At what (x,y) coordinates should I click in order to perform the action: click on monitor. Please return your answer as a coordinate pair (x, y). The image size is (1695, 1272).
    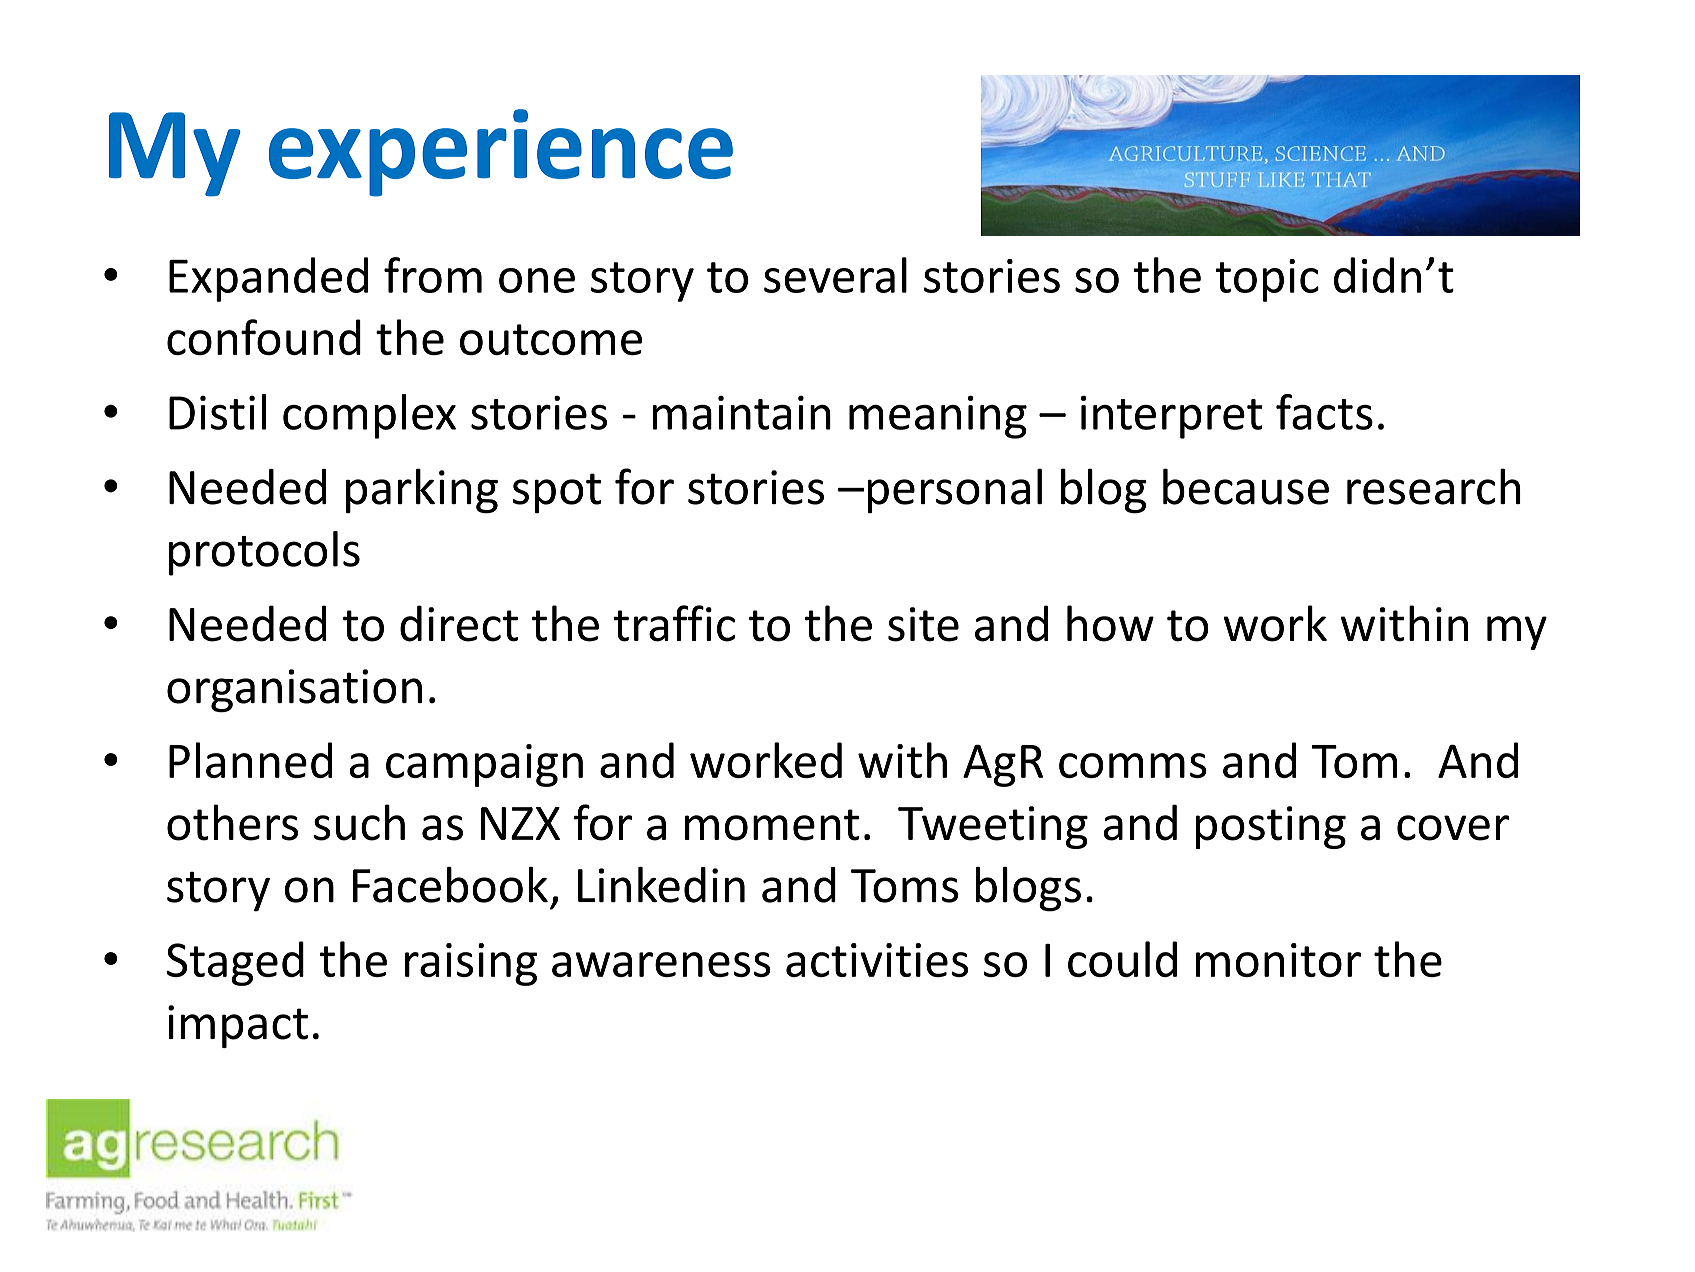
    Looking at the image, I should click on (1278, 960).
